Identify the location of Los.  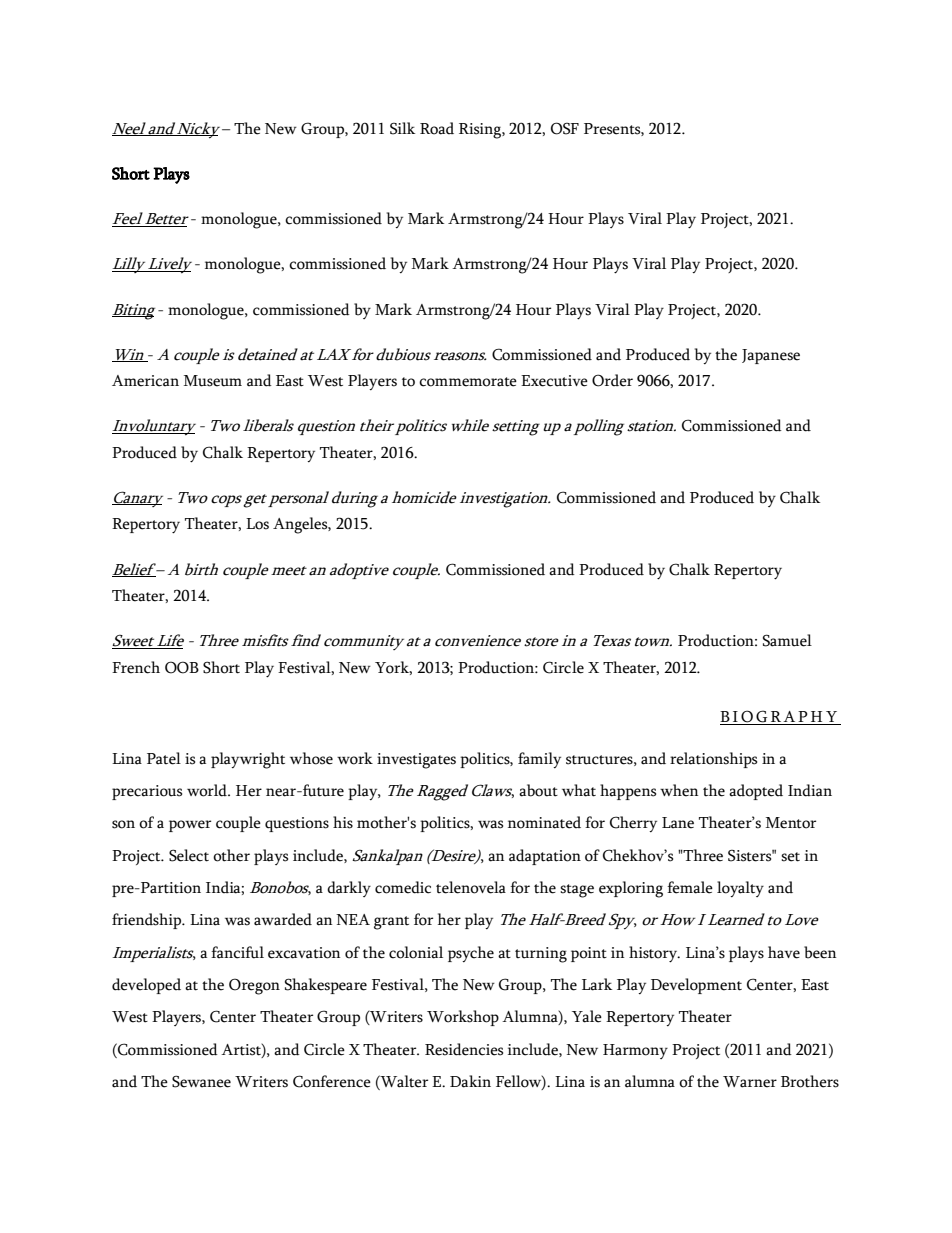
(257, 524).
